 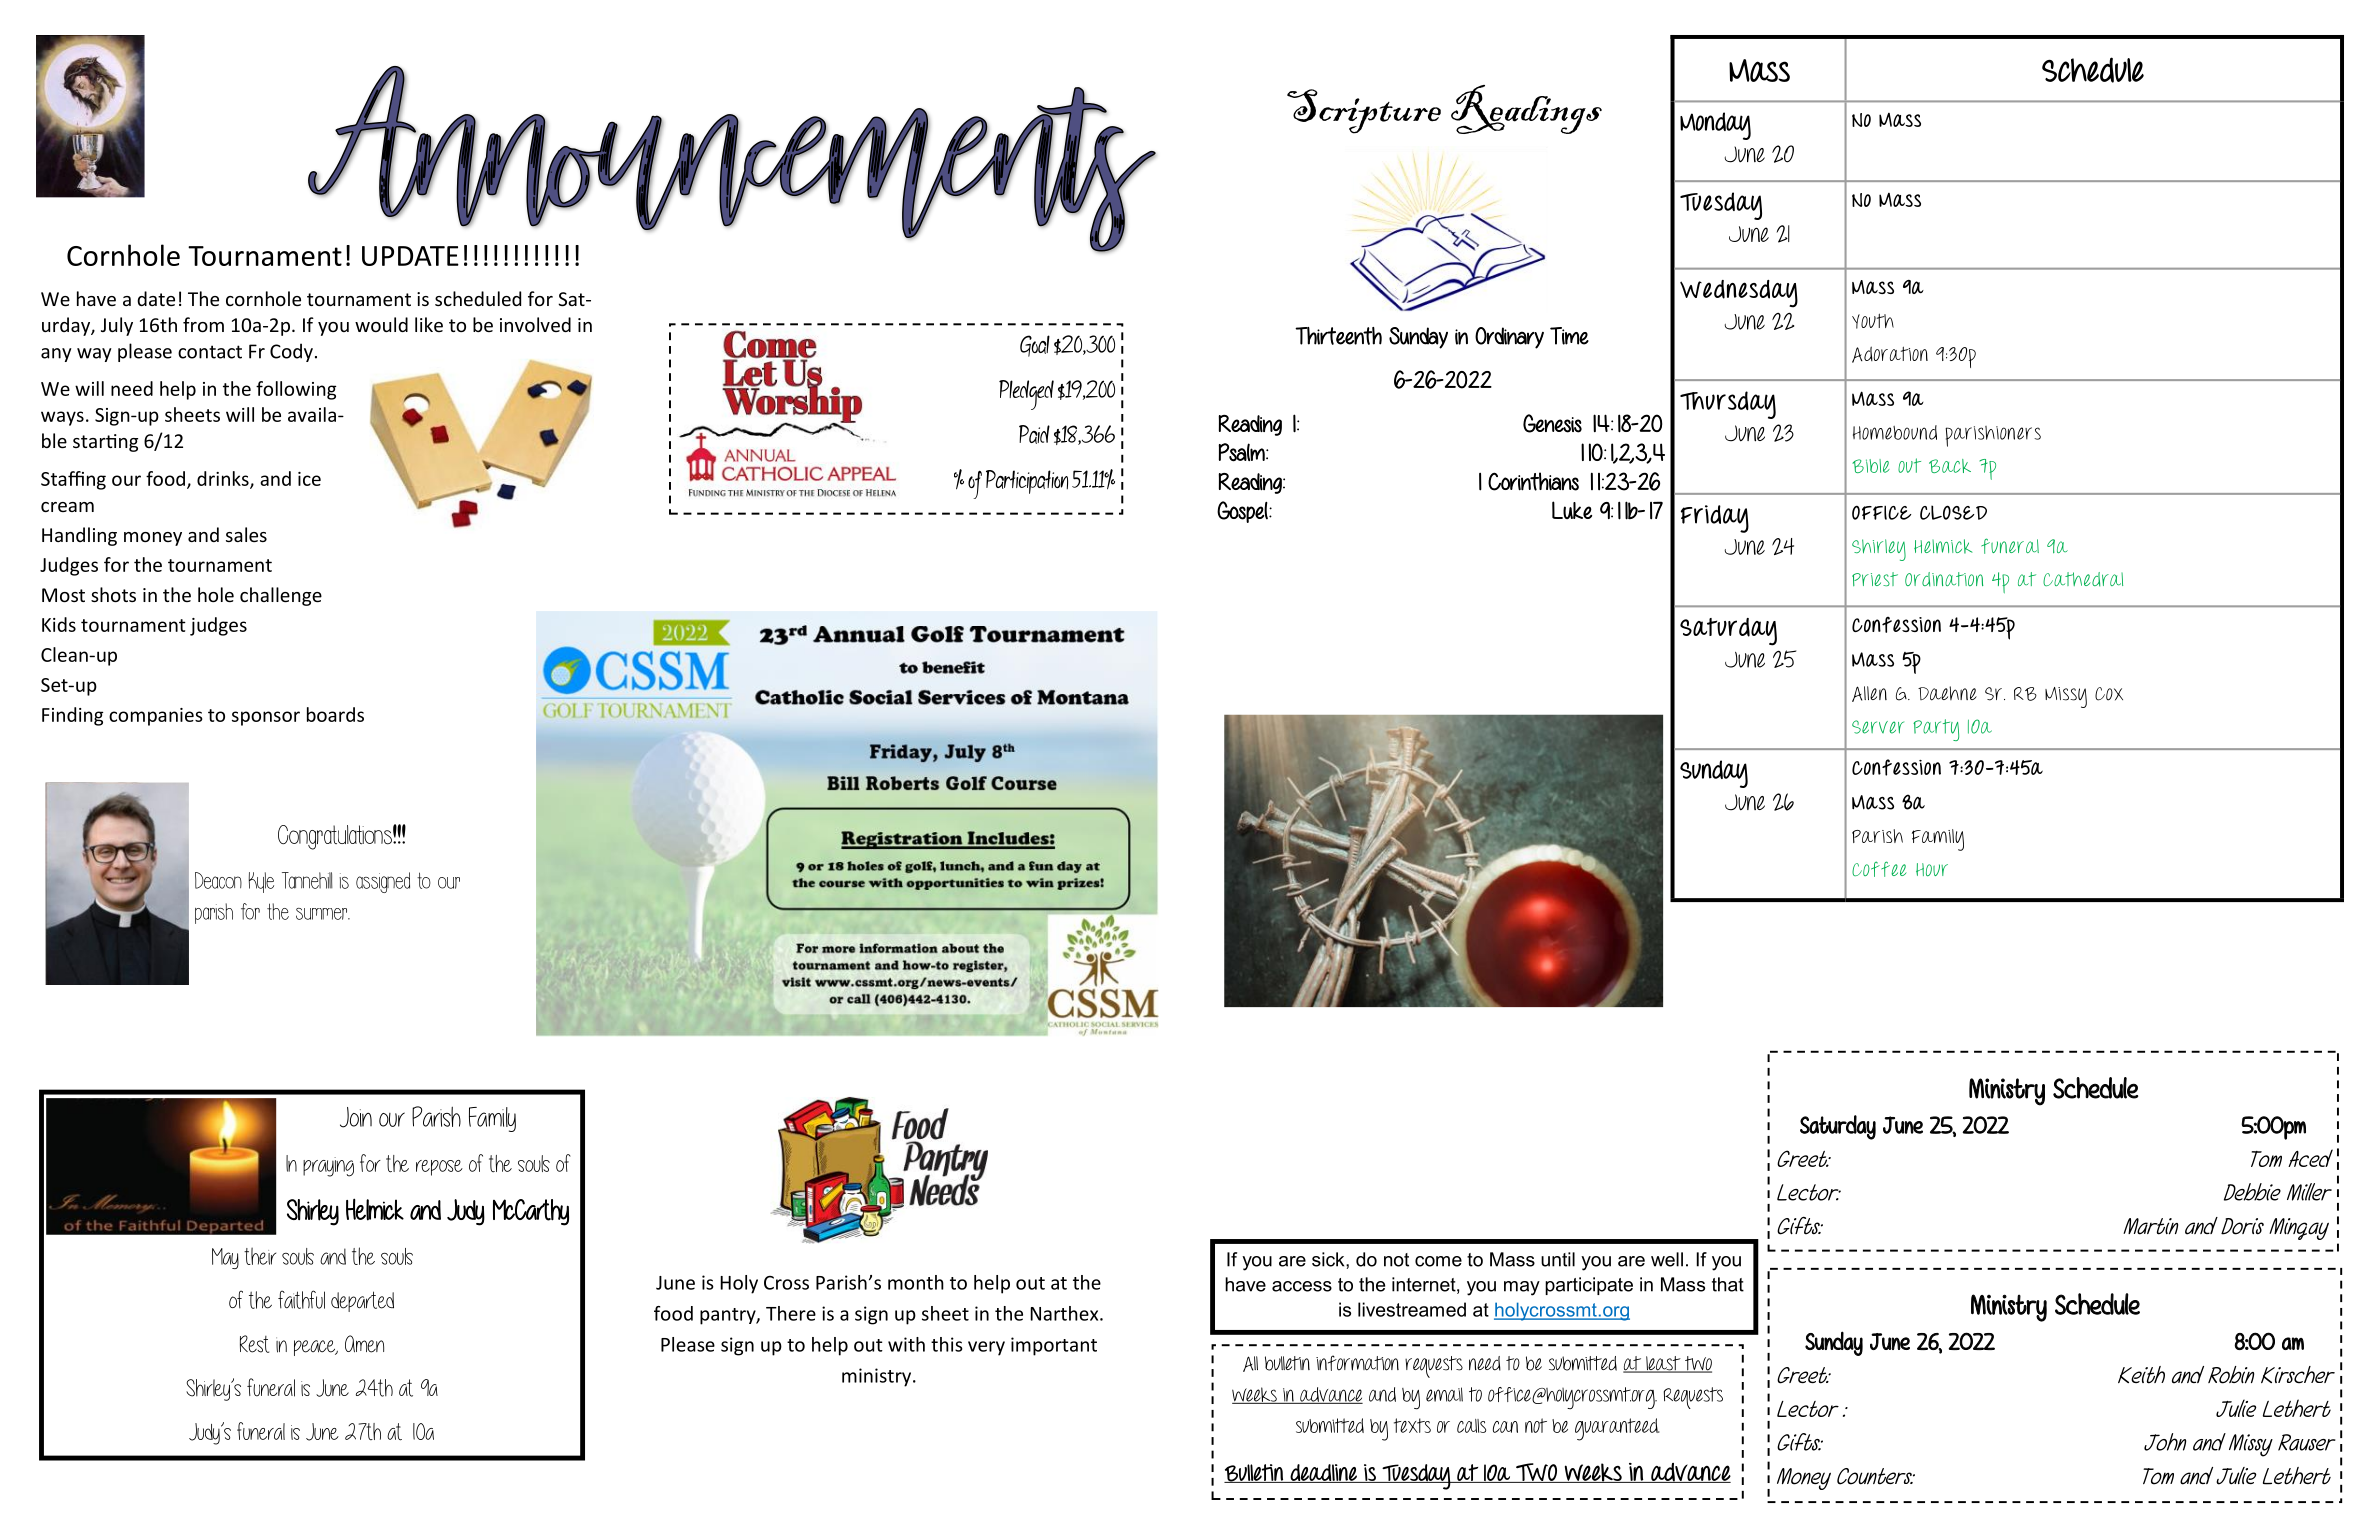 What do you see at coordinates (316, 1348) in the screenshot?
I see `peace` at bounding box center [316, 1348].
